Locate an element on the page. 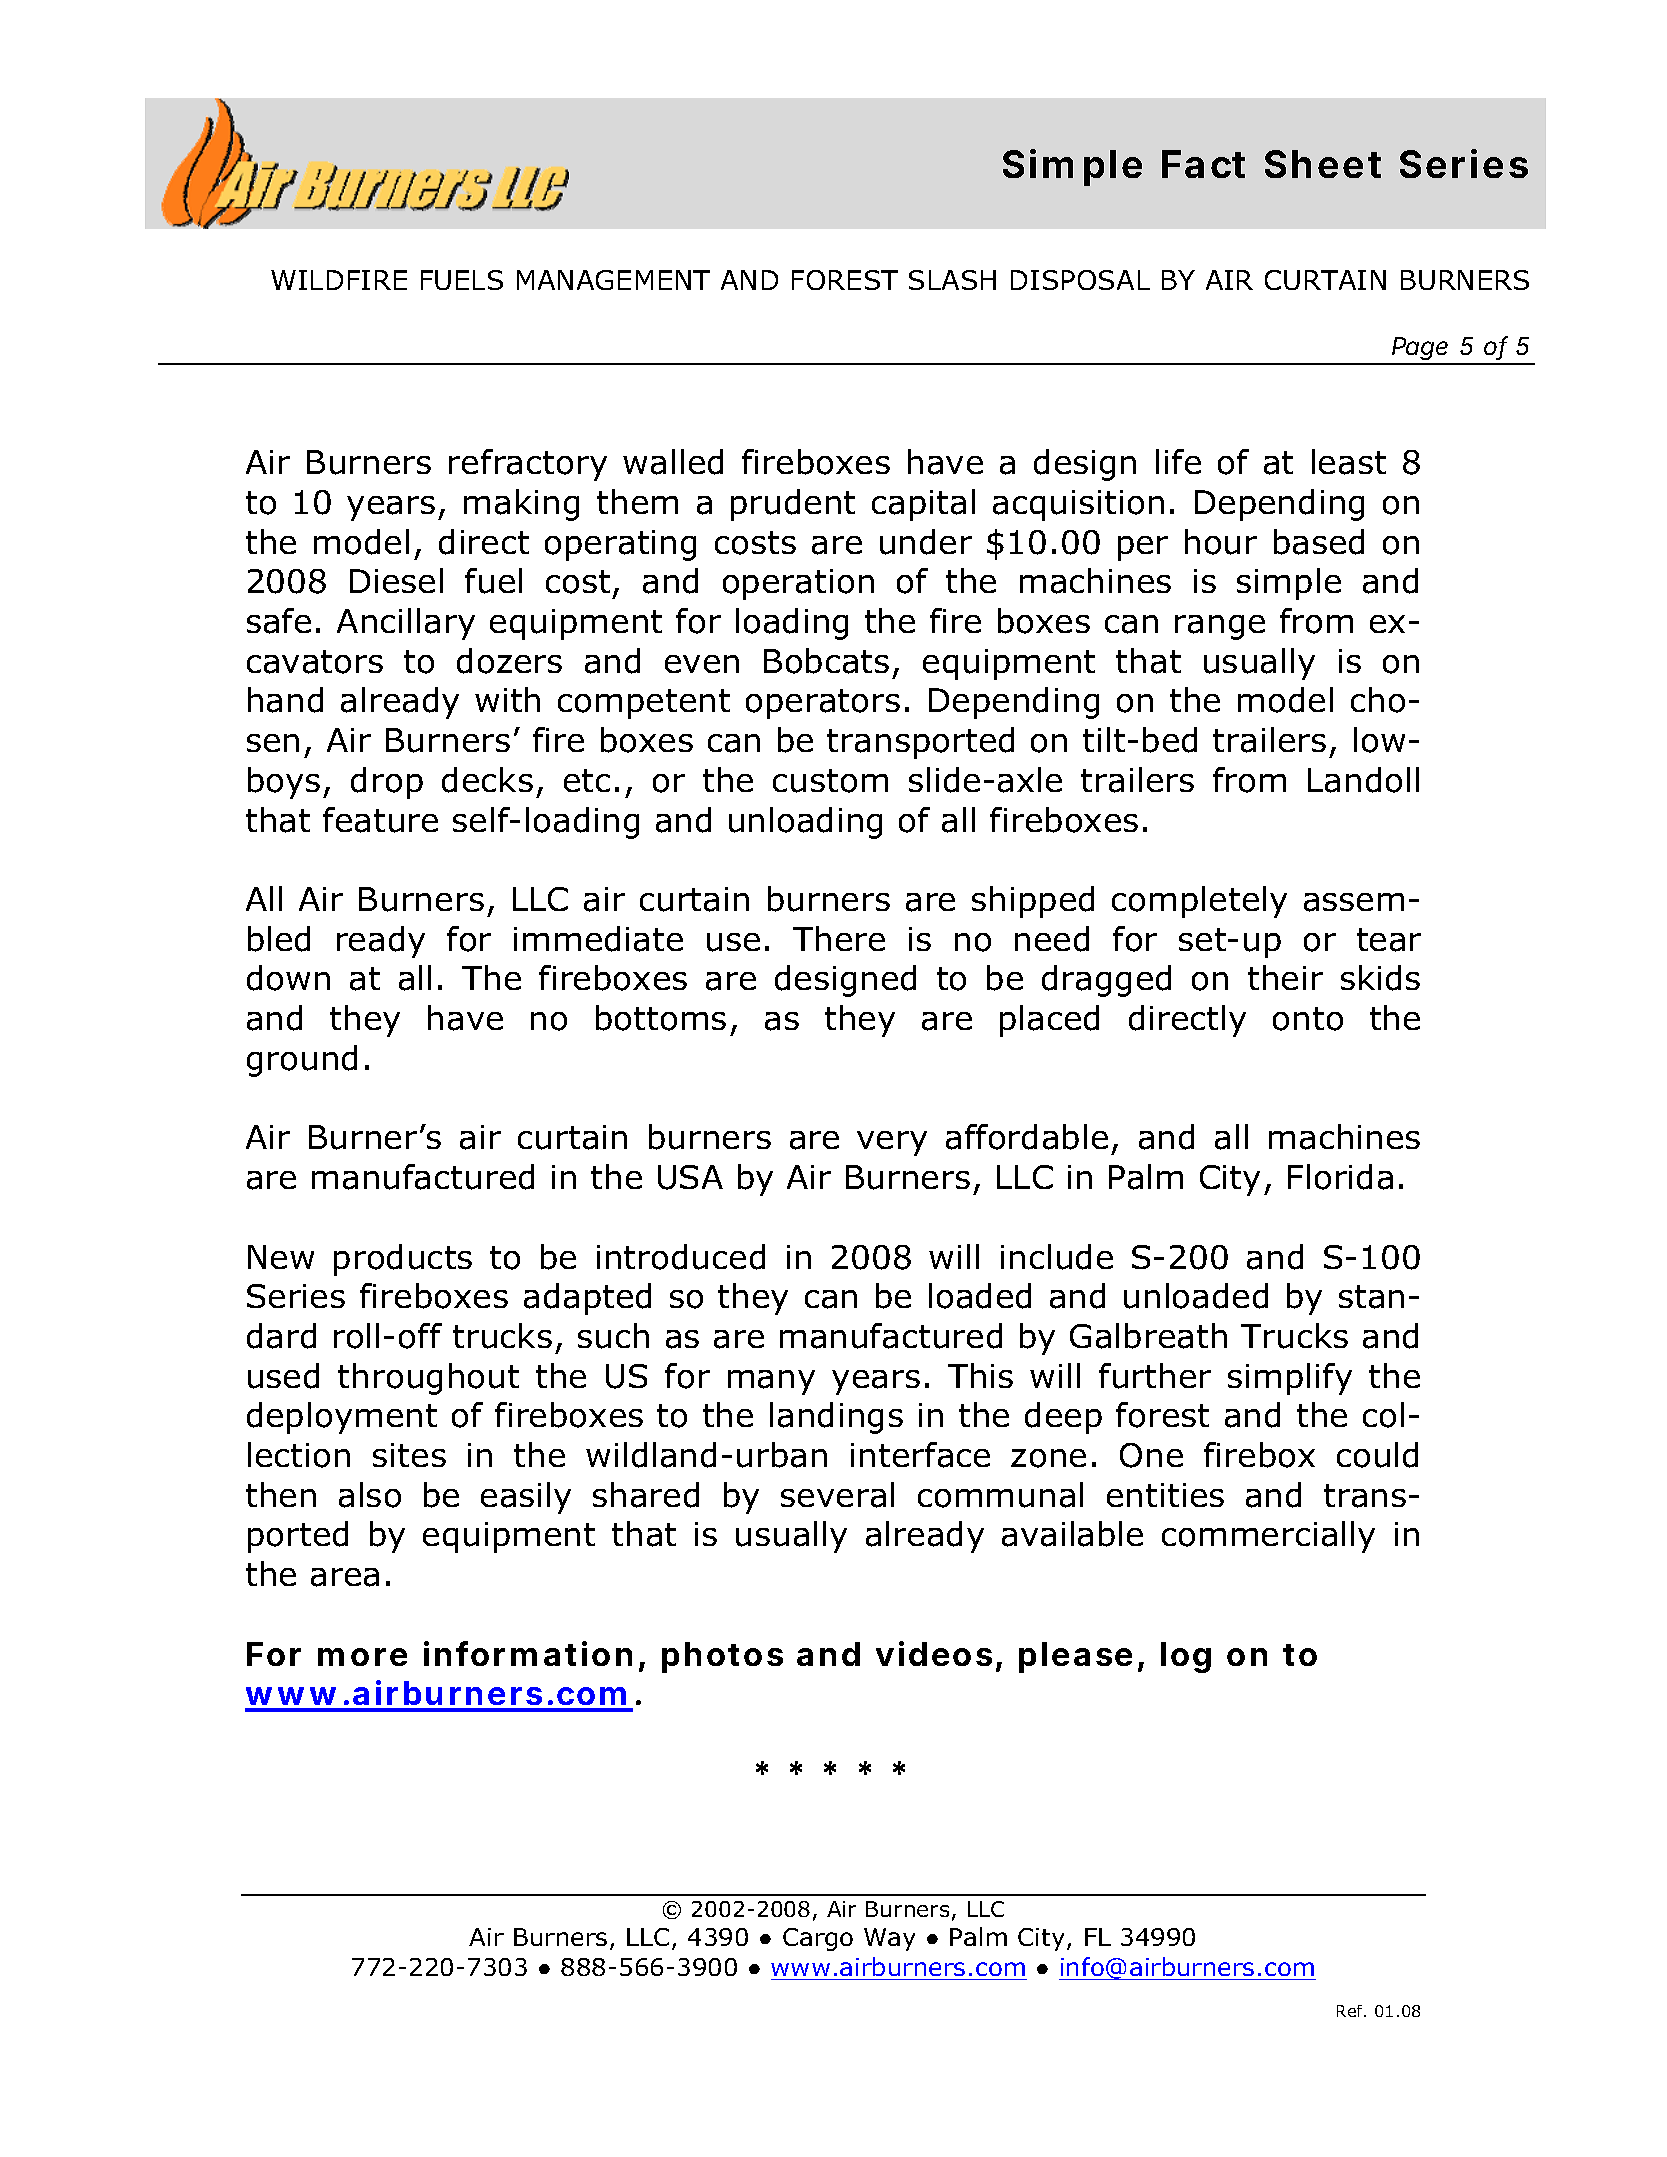 The image size is (1667, 2157). custom is located at coordinates (830, 781).
